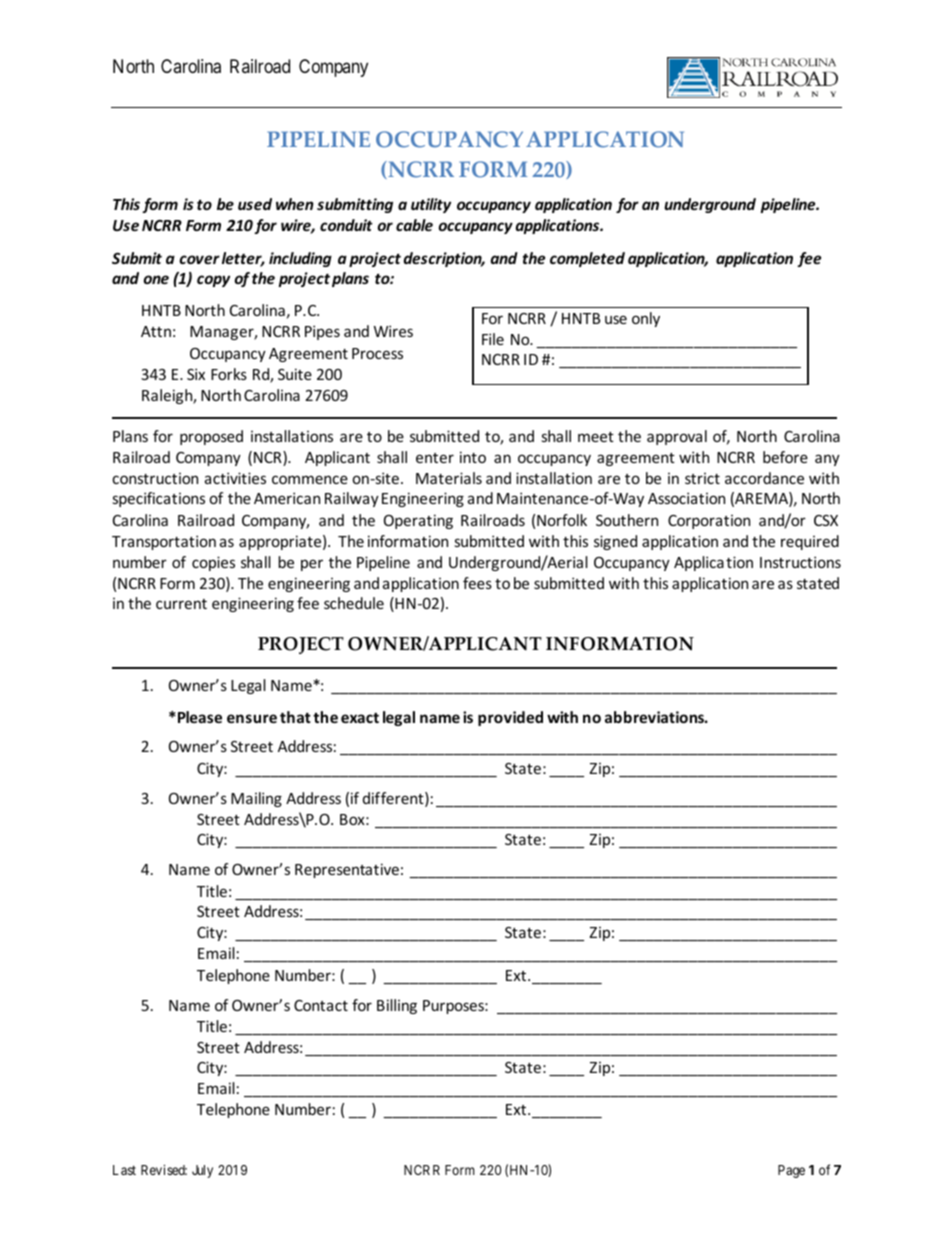  What do you see at coordinates (211, 437) in the screenshot?
I see `proposed` at bounding box center [211, 437].
